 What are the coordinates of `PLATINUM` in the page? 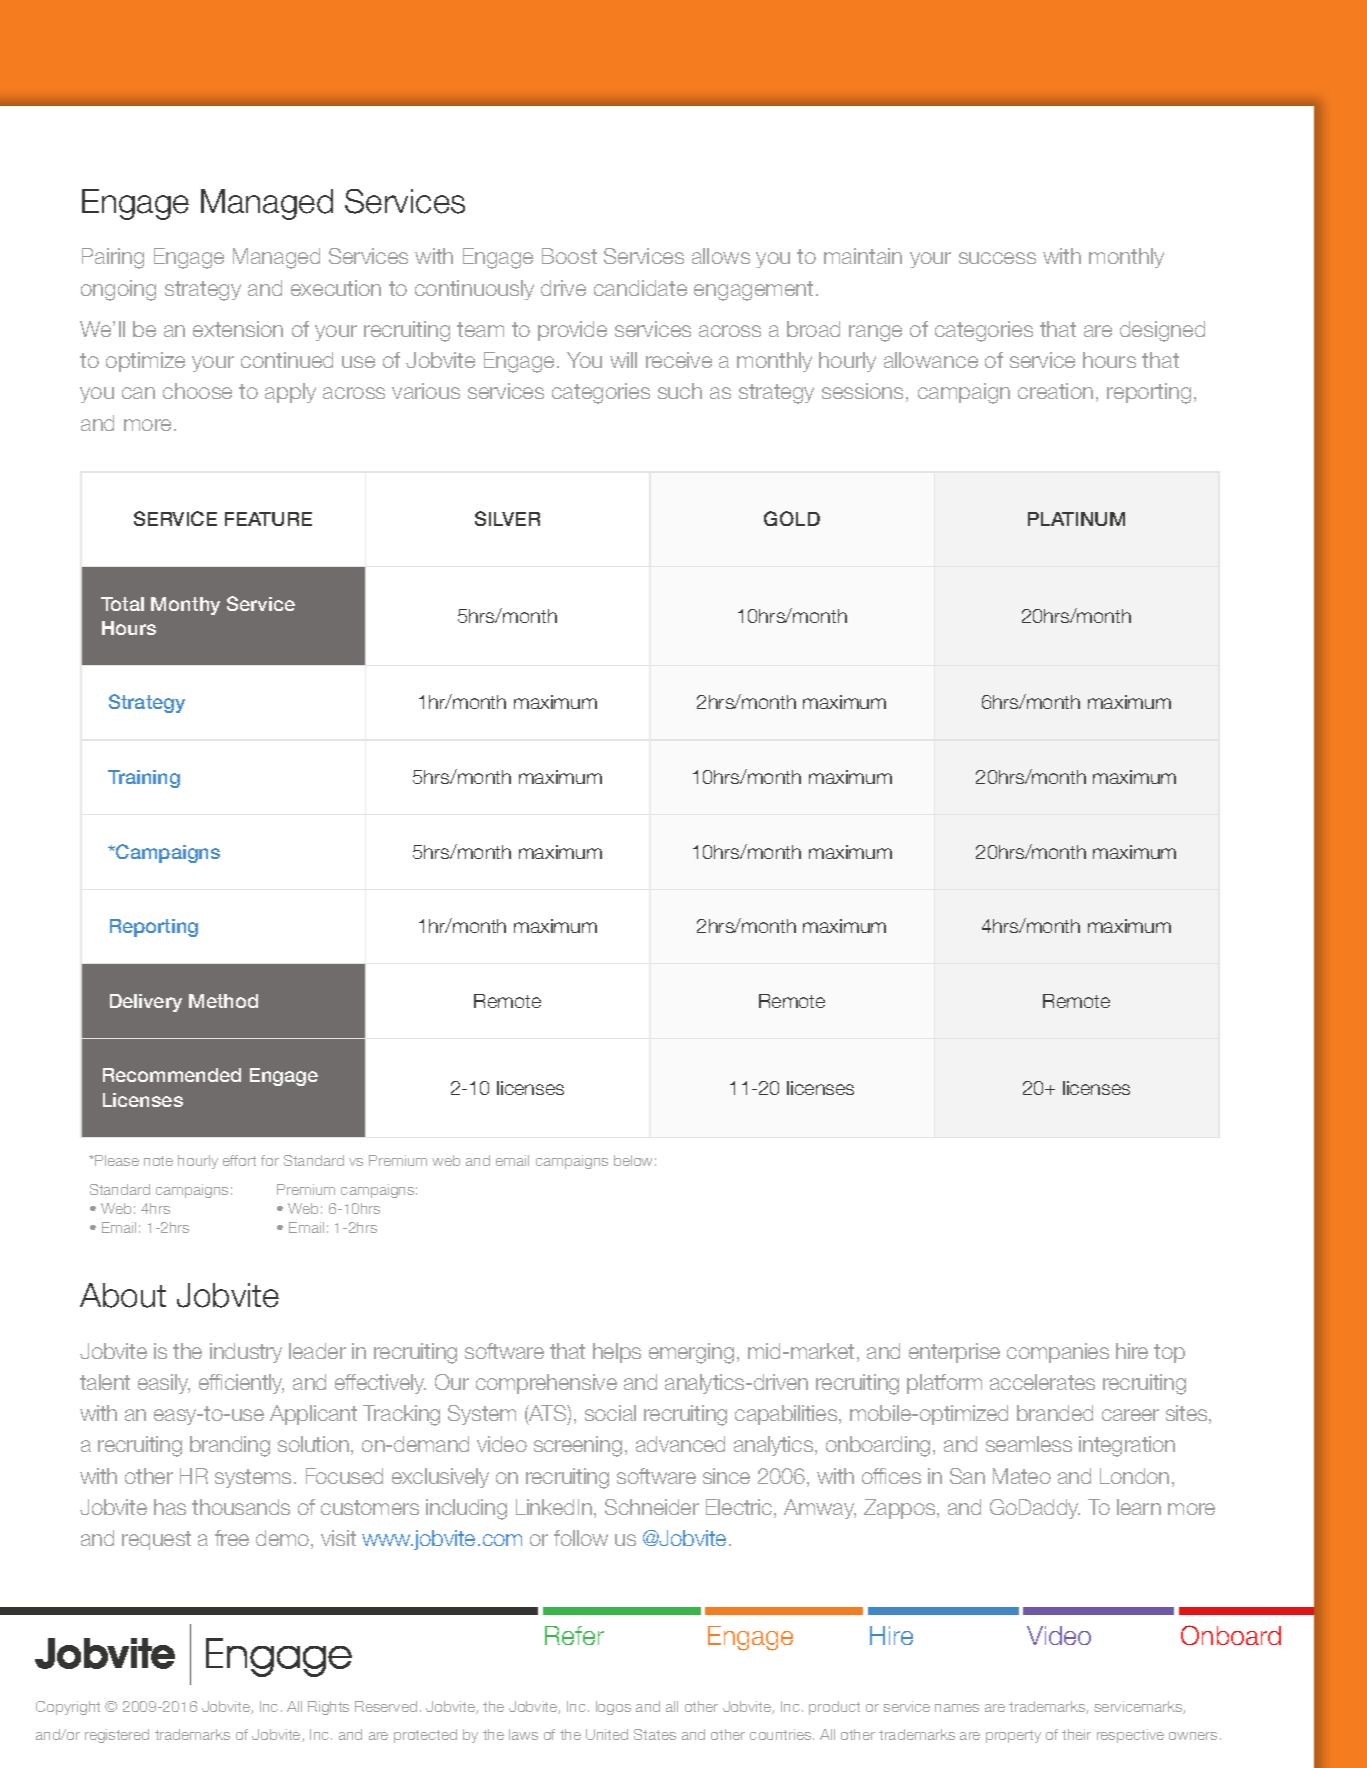 It's located at (1076, 519).
